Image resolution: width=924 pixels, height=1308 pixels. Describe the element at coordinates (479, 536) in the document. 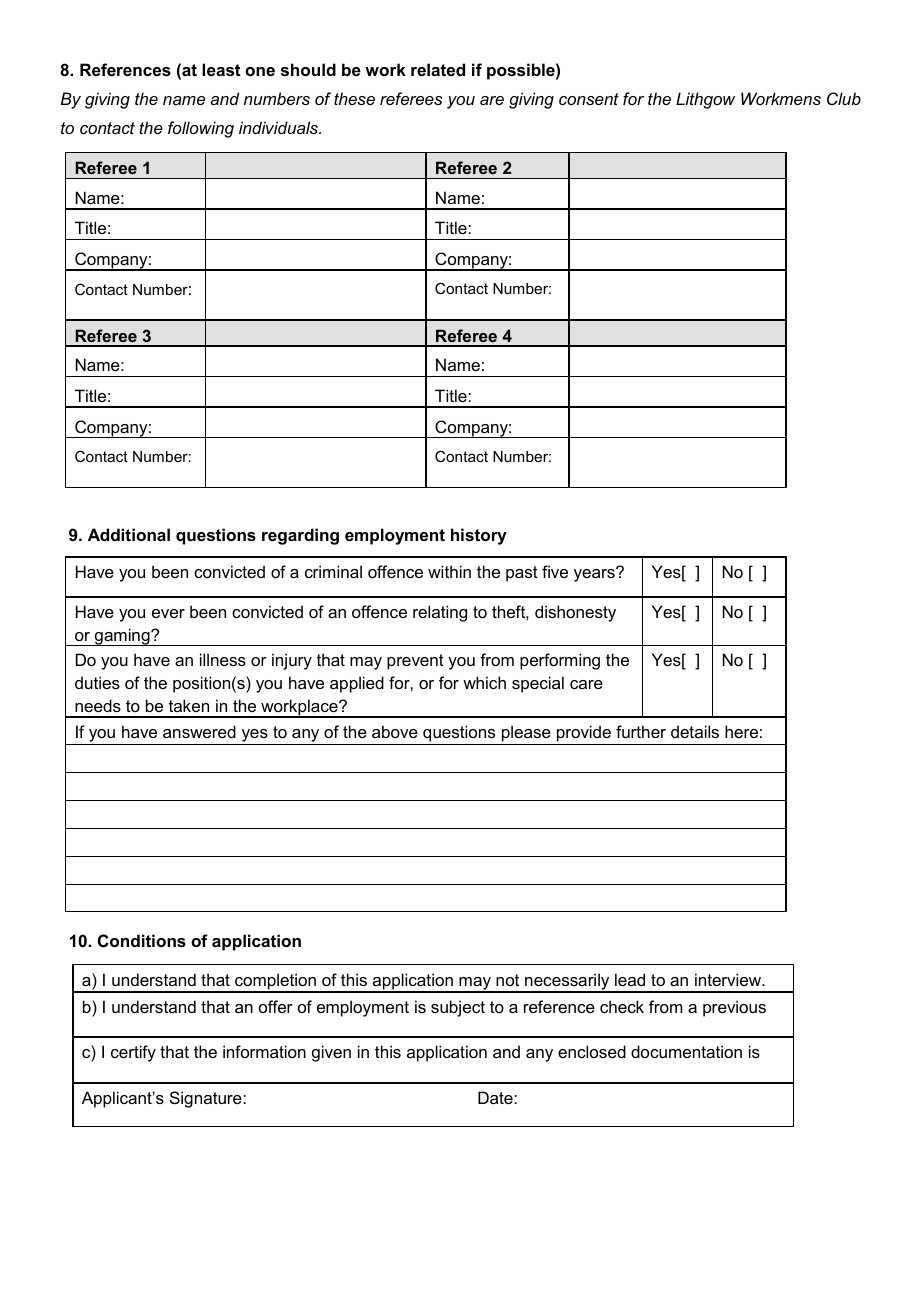

I see `history` at that location.
